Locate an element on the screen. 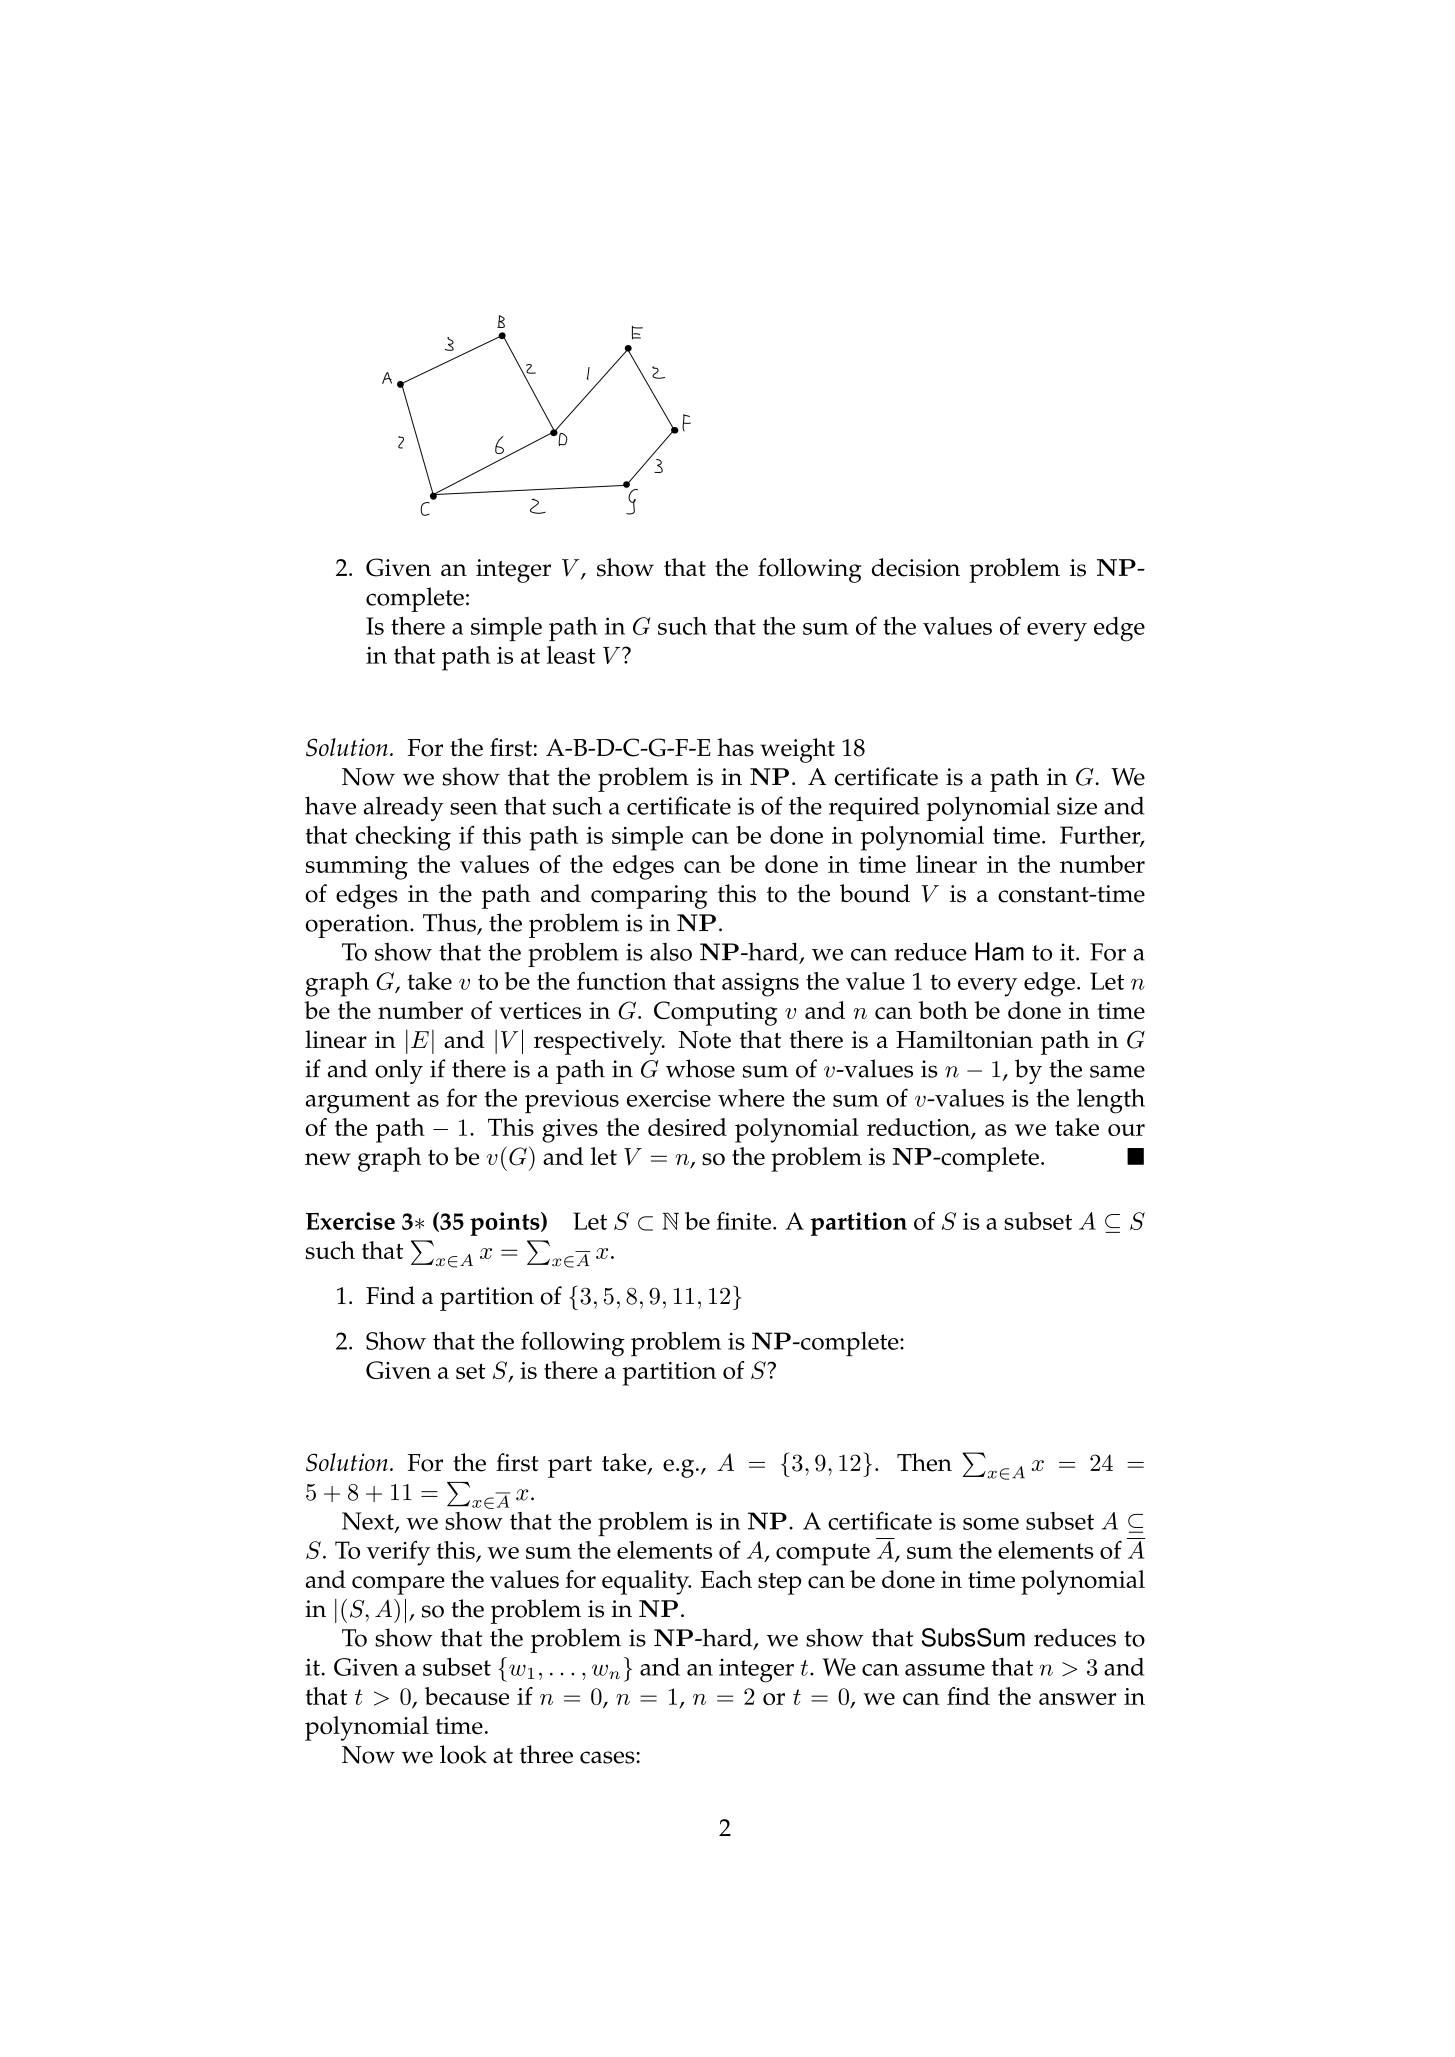 The height and width of the screenshot is (2057, 1455). finite is located at coordinates (744, 1221).
